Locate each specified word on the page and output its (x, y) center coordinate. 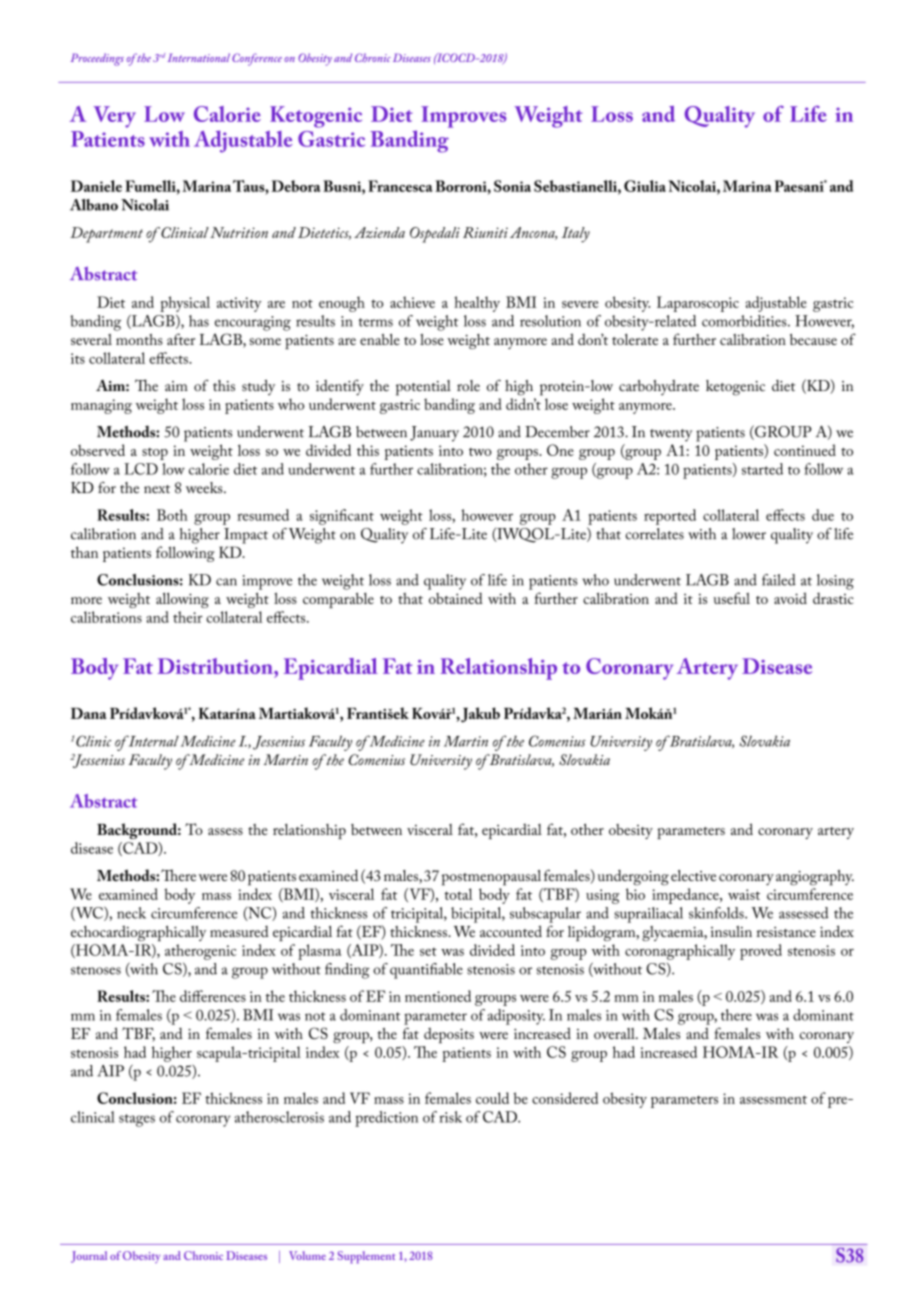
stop (155, 454)
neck (131, 913)
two (480, 452)
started (762, 469)
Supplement (366, 1257)
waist (744, 894)
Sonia (512, 186)
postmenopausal (491, 878)
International (198, 57)
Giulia (645, 186)
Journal (89, 1257)
